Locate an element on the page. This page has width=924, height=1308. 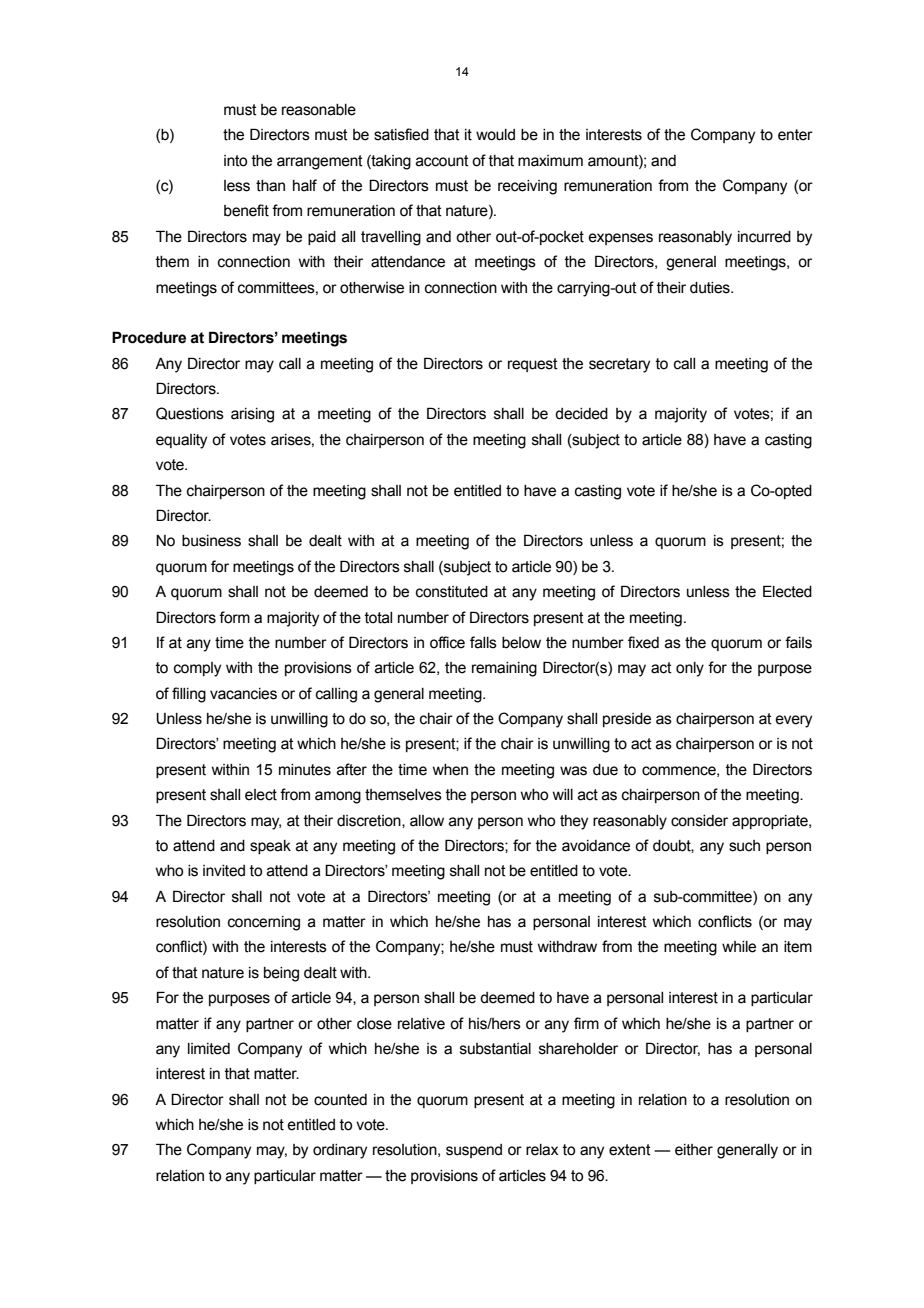
form is located at coordinates (234, 617).
